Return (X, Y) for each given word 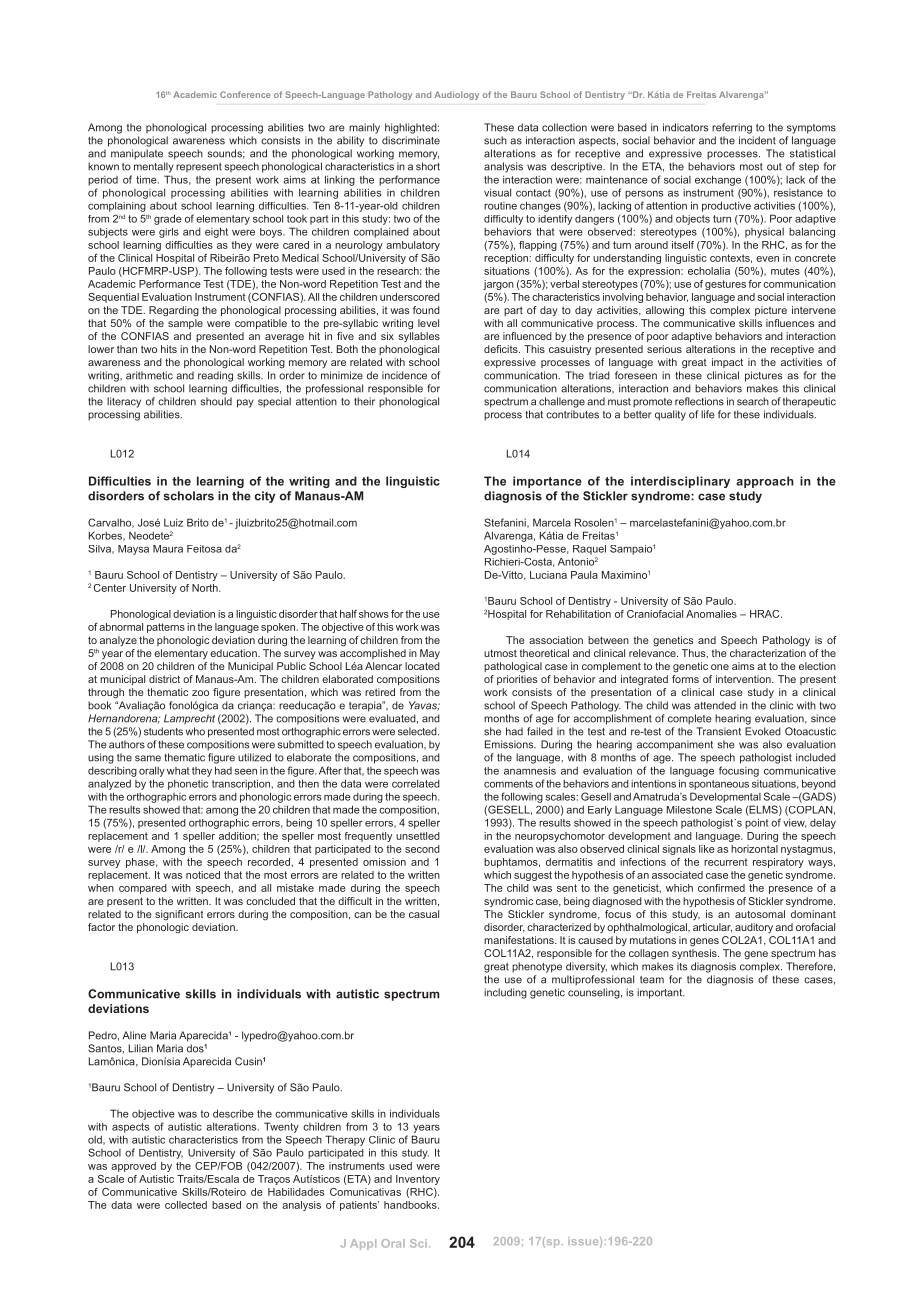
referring (732, 128)
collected (186, 1205)
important (661, 993)
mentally (154, 167)
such (495, 140)
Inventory (418, 1180)
